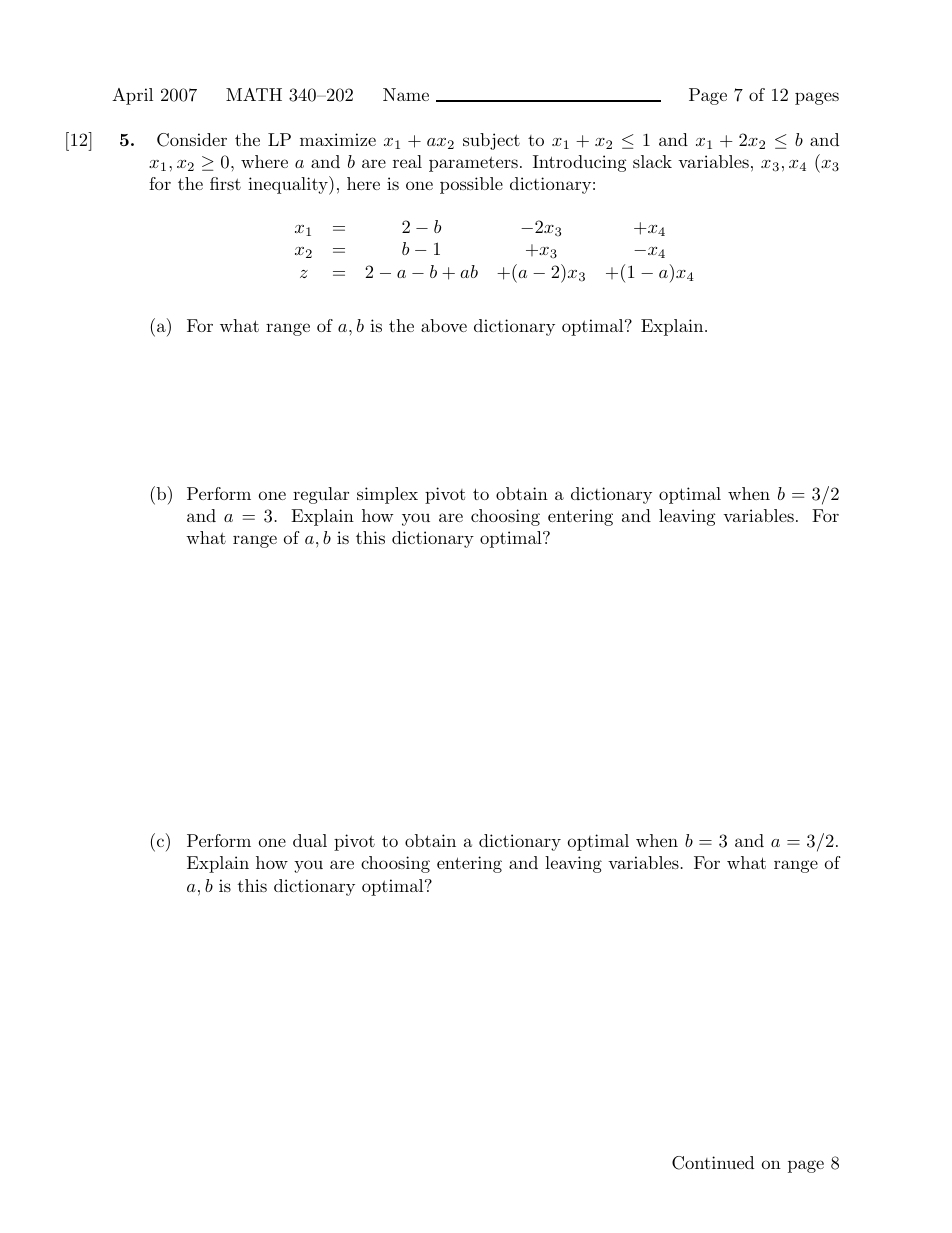 The image size is (952, 1233). Describe the element at coordinates (444, 325) in the screenshot. I see `above` at that location.
